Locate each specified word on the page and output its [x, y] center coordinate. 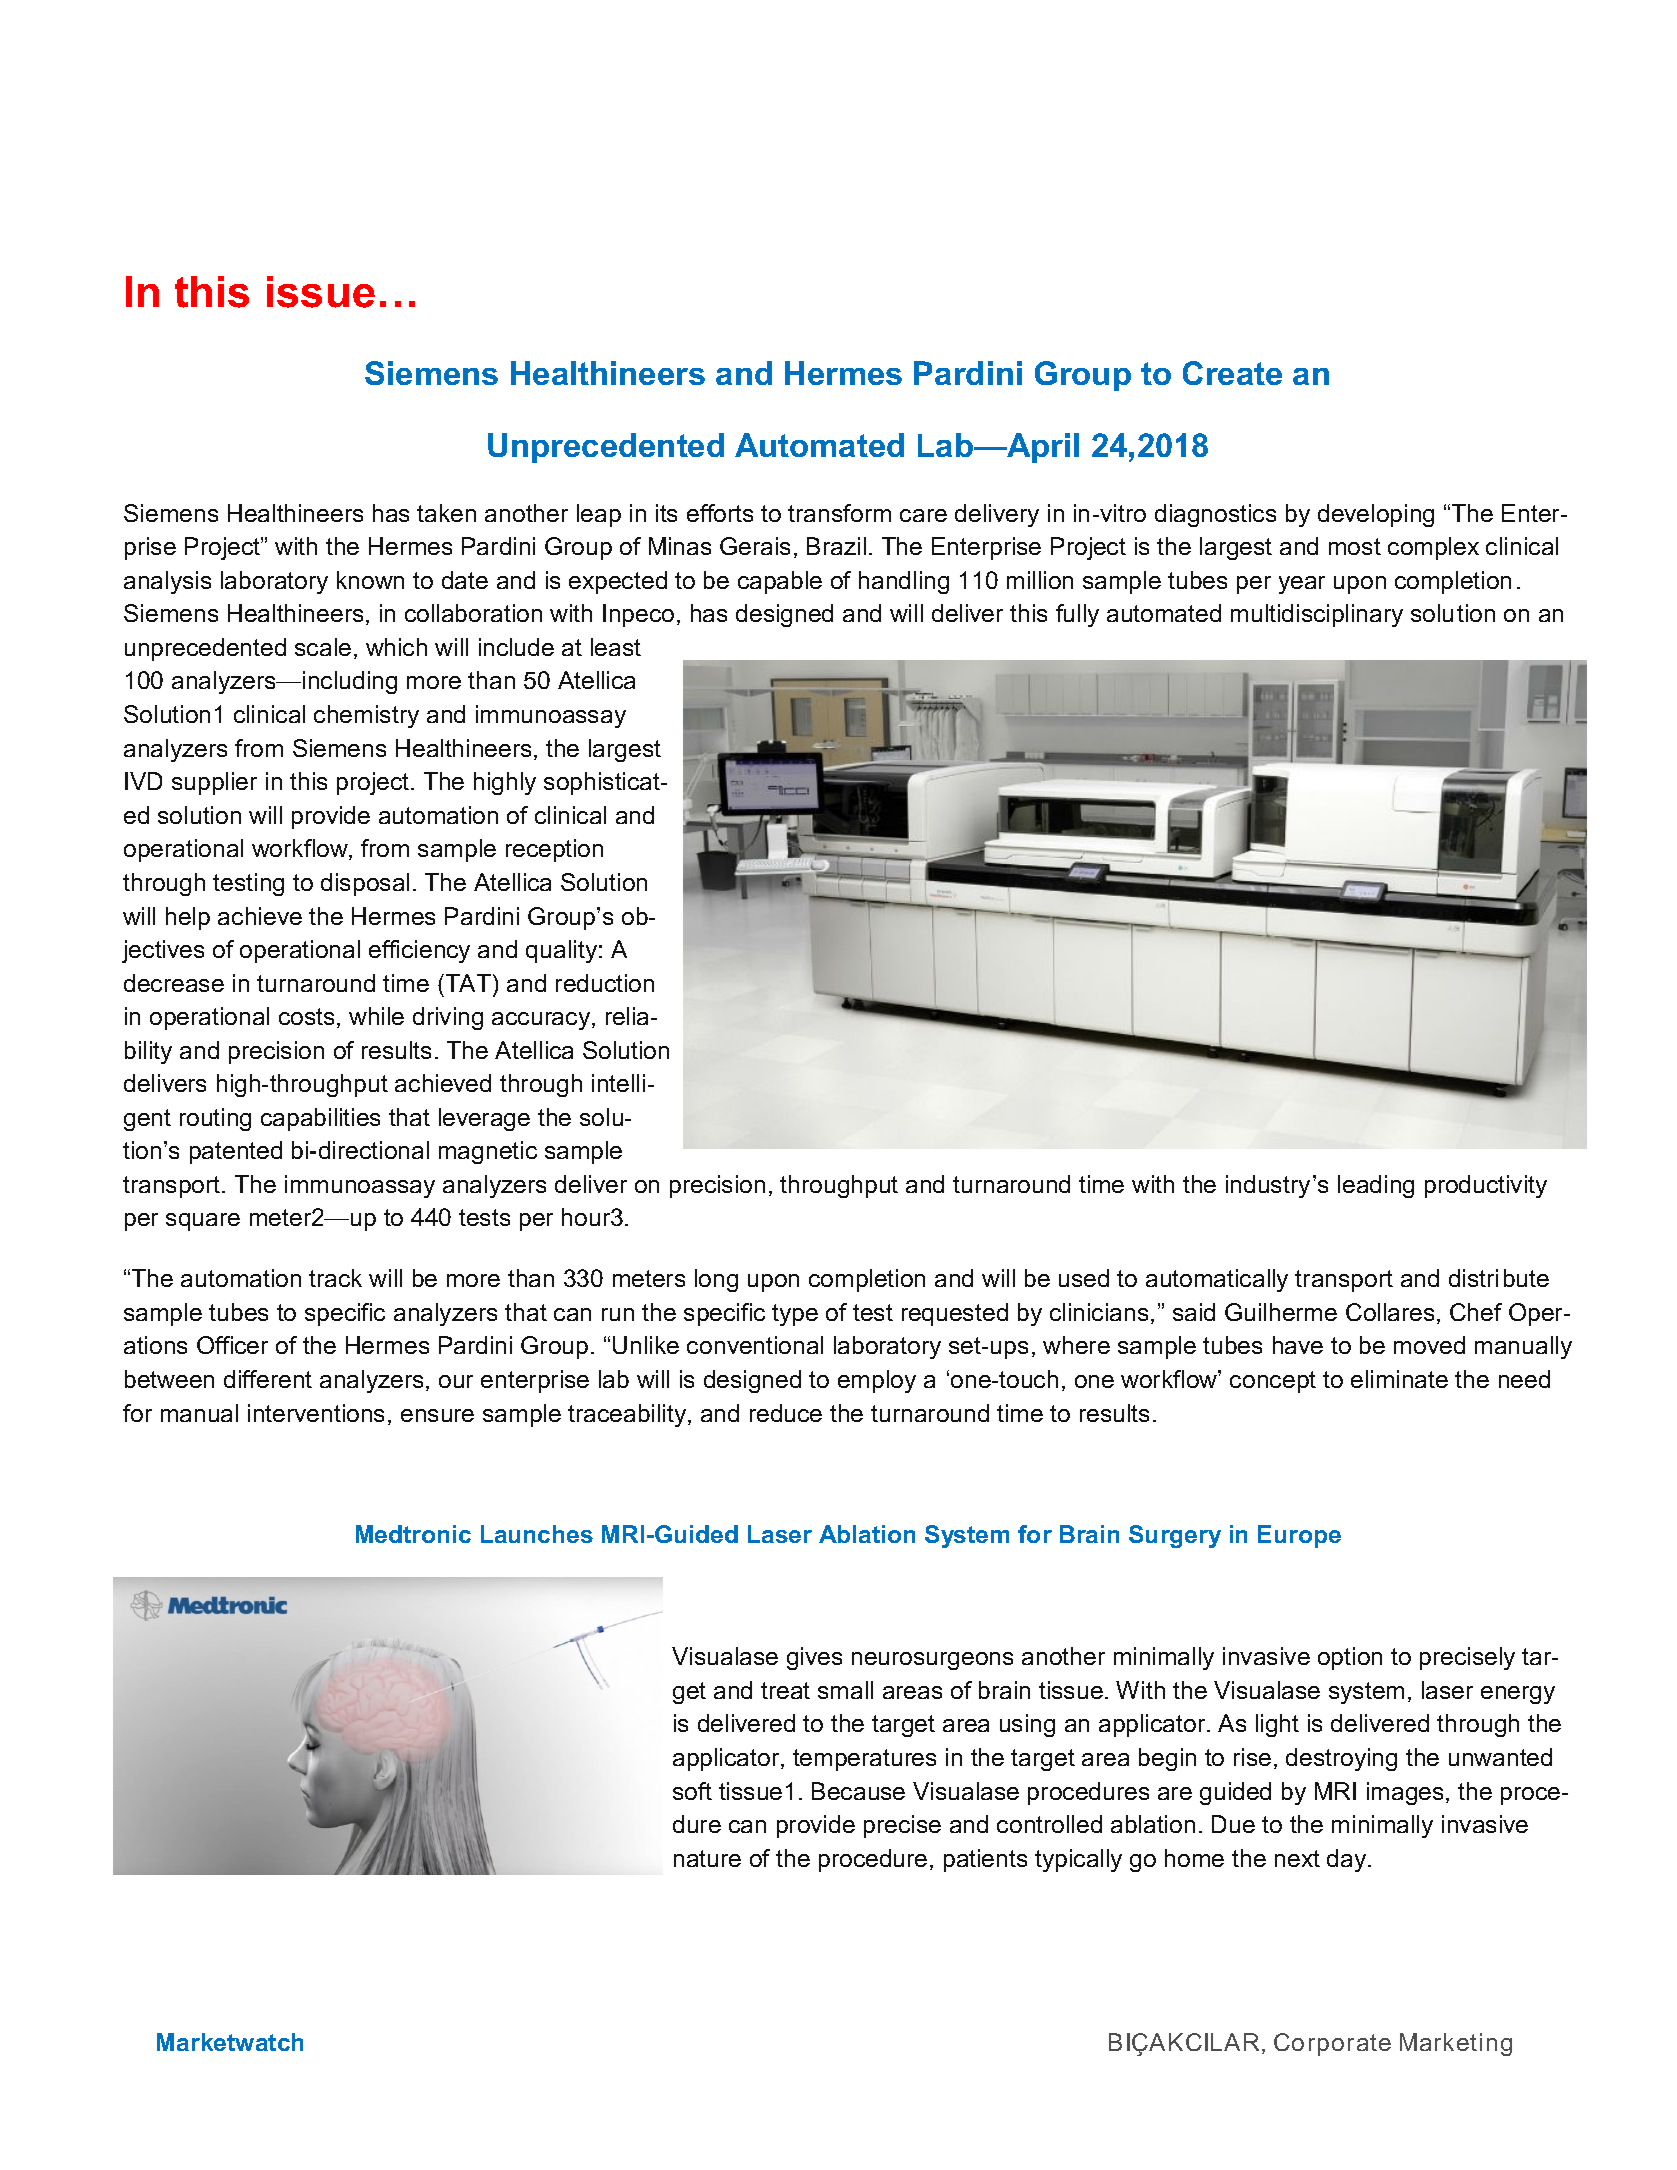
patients [985, 1860]
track [335, 1278]
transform [839, 513]
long [716, 1280]
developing [1376, 515]
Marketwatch [230, 2042]
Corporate [1332, 2044]
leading [1376, 1186]
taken [446, 513]
